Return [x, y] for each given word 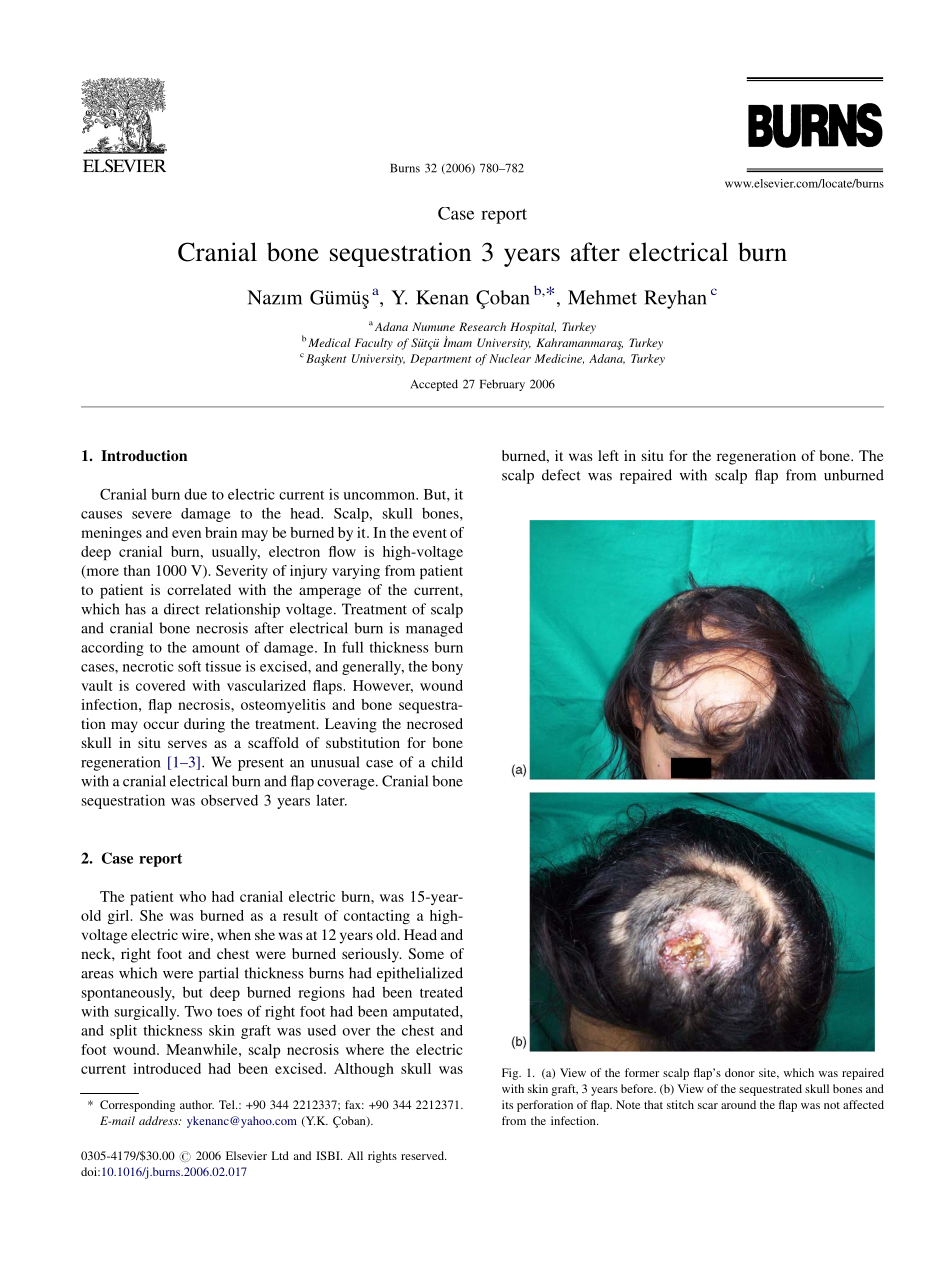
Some [426, 953]
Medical [329, 342]
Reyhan [675, 299]
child [447, 762]
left [608, 455]
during [204, 725]
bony [447, 668]
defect [561, 475]
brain [221, 532]
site [768, 1073]
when [234, 934]
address [159, 1120]
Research [482, 326]
